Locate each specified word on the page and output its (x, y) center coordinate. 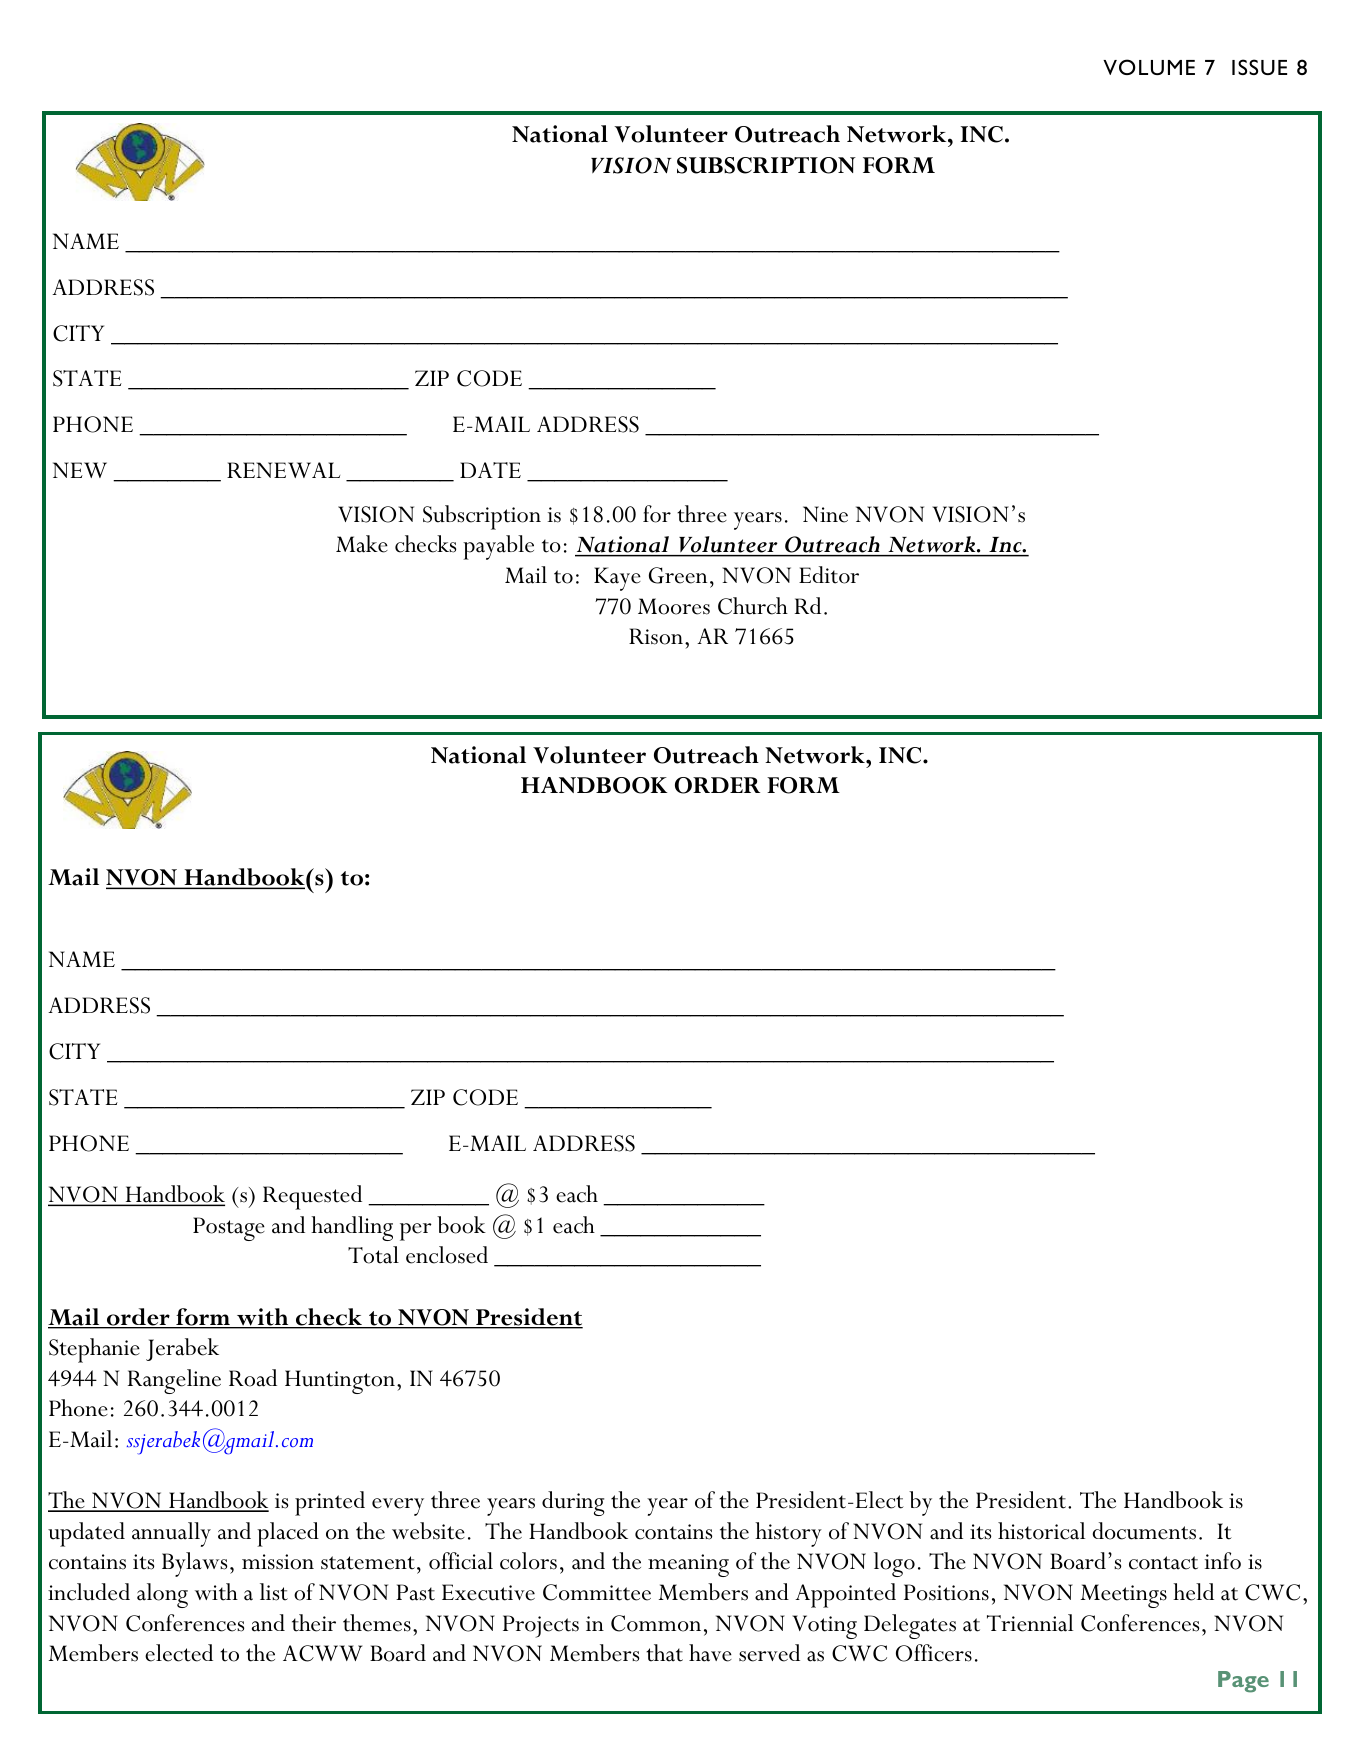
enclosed (447, 1255)
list (274, 1592)
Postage (229, 1229)
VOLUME (1149, 67)
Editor (829, 575)
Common (656, 1623)
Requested (312, 1197)
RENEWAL (283, 470)
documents (1144, 1531)
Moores (674, 606)
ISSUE (1259, 67)
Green (678, 575)
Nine (825, 514)
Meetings (1124, 1596)
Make (362, 544)
